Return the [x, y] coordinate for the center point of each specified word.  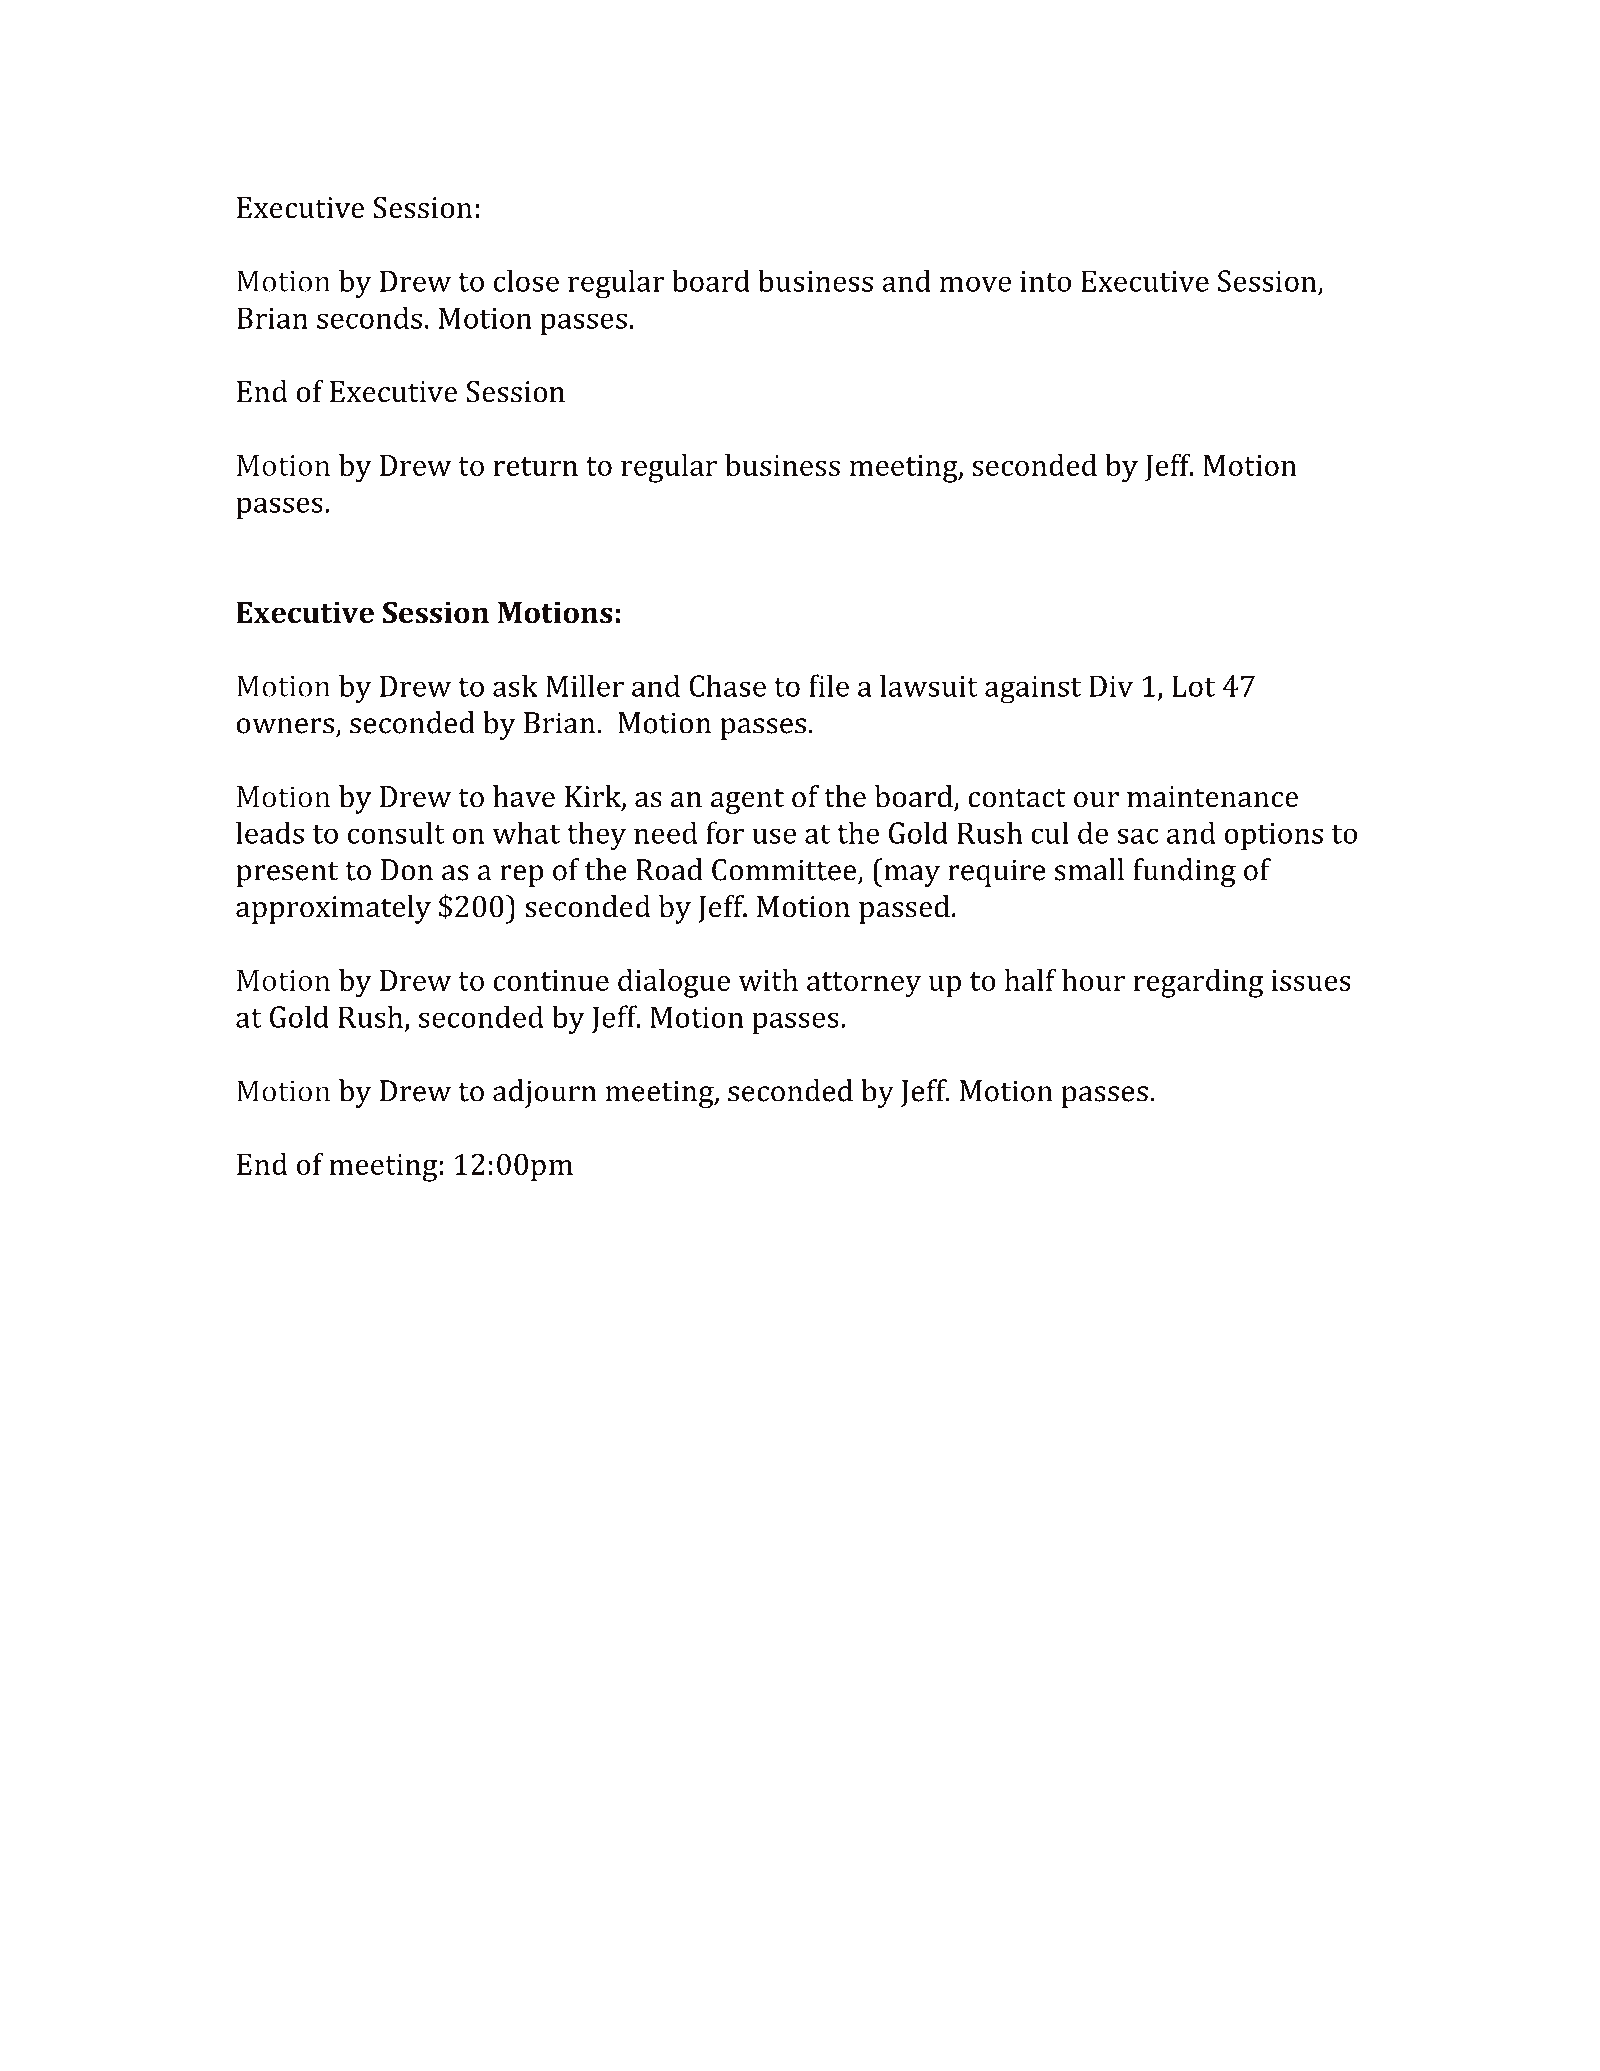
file [829, 685]
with [768, 980]
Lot [1193, 686]
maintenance [1212, 797]
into [1045, 281]
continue [551, 980]
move [975, 284]
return [535, 466]
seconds [369, 317]
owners [285, 726]
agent [747, 801]
